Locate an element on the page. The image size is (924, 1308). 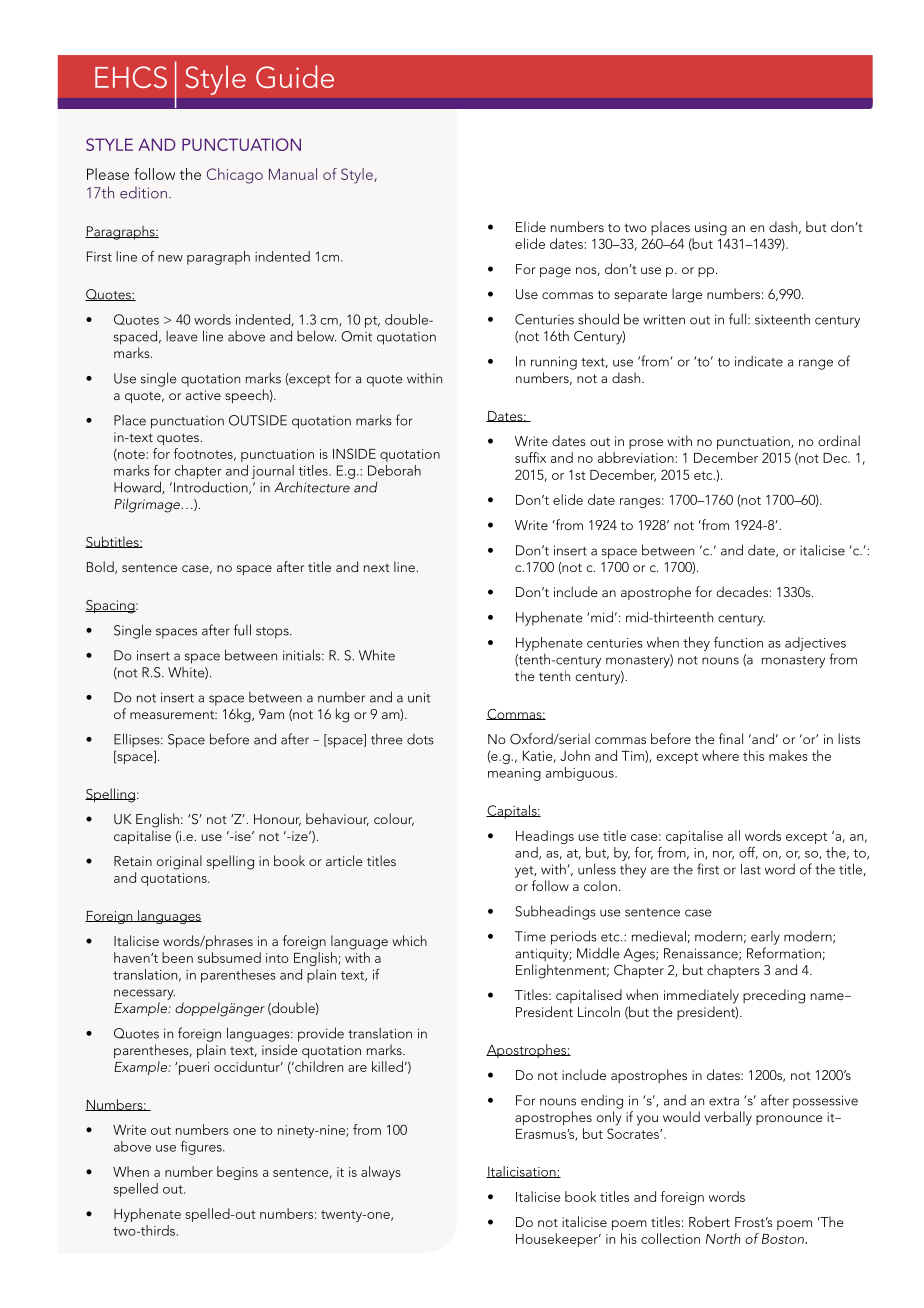
begins is located at coordinates (237, 1173).
